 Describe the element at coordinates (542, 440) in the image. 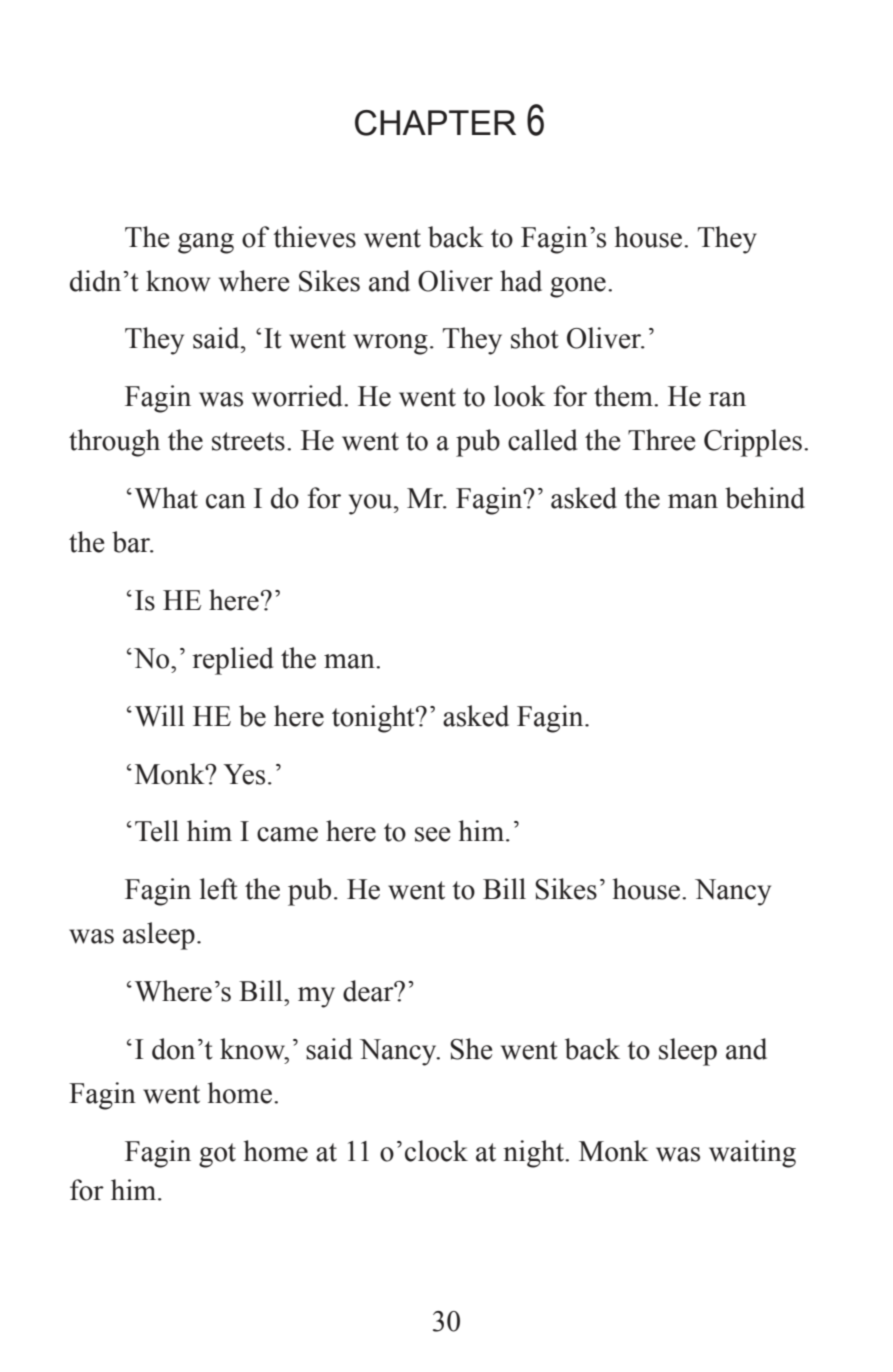

I see `called` at that location.
